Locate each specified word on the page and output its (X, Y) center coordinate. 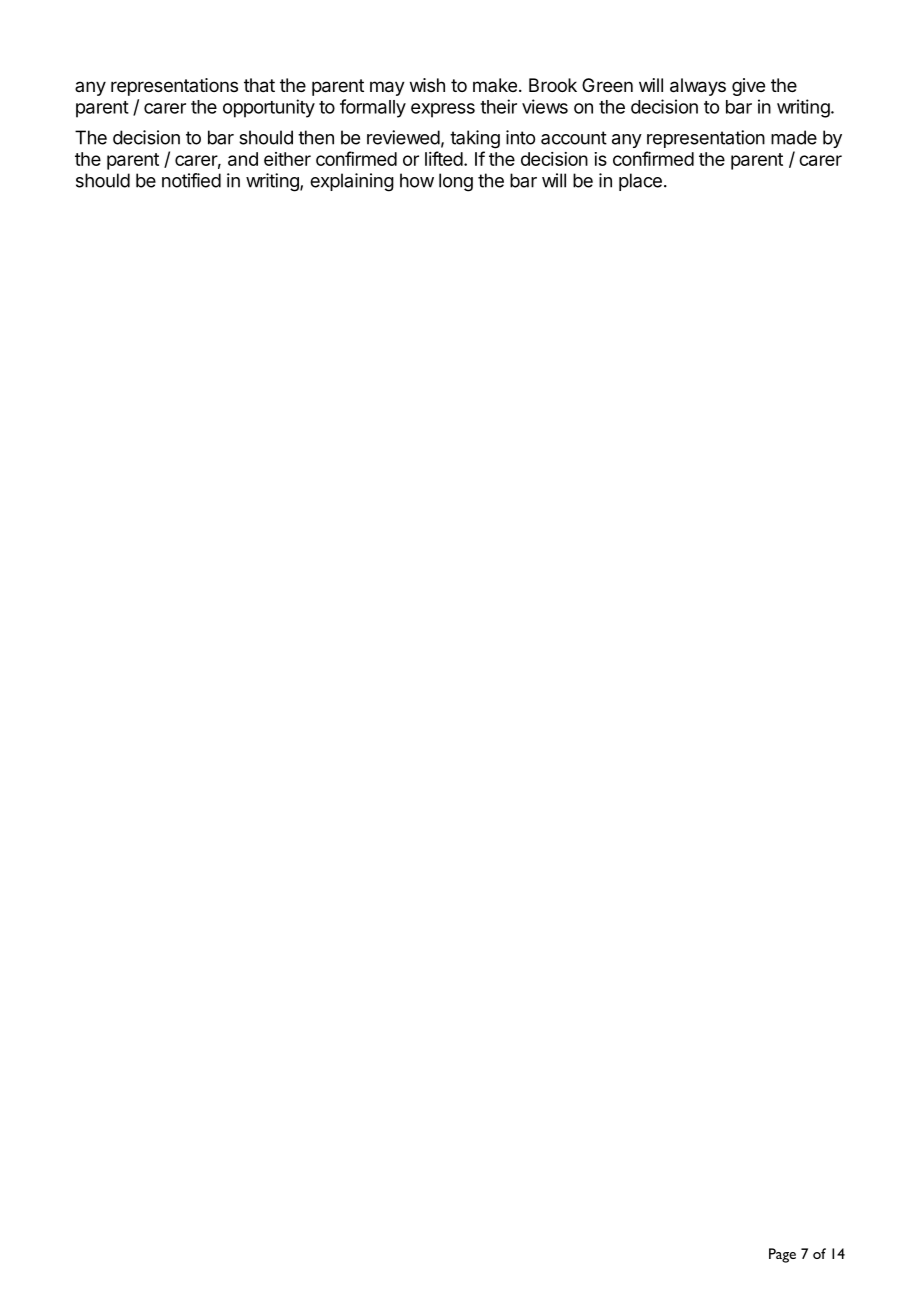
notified (191, 180)
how (417, 180)
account (574, 138)
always (698, 87)
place (640, 182)
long (456, 182)
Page (782, 1255)
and (243, 159)
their (498, 106)
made (794, 137)
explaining (352, 182)
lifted (444, 158)
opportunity (269, 108)
